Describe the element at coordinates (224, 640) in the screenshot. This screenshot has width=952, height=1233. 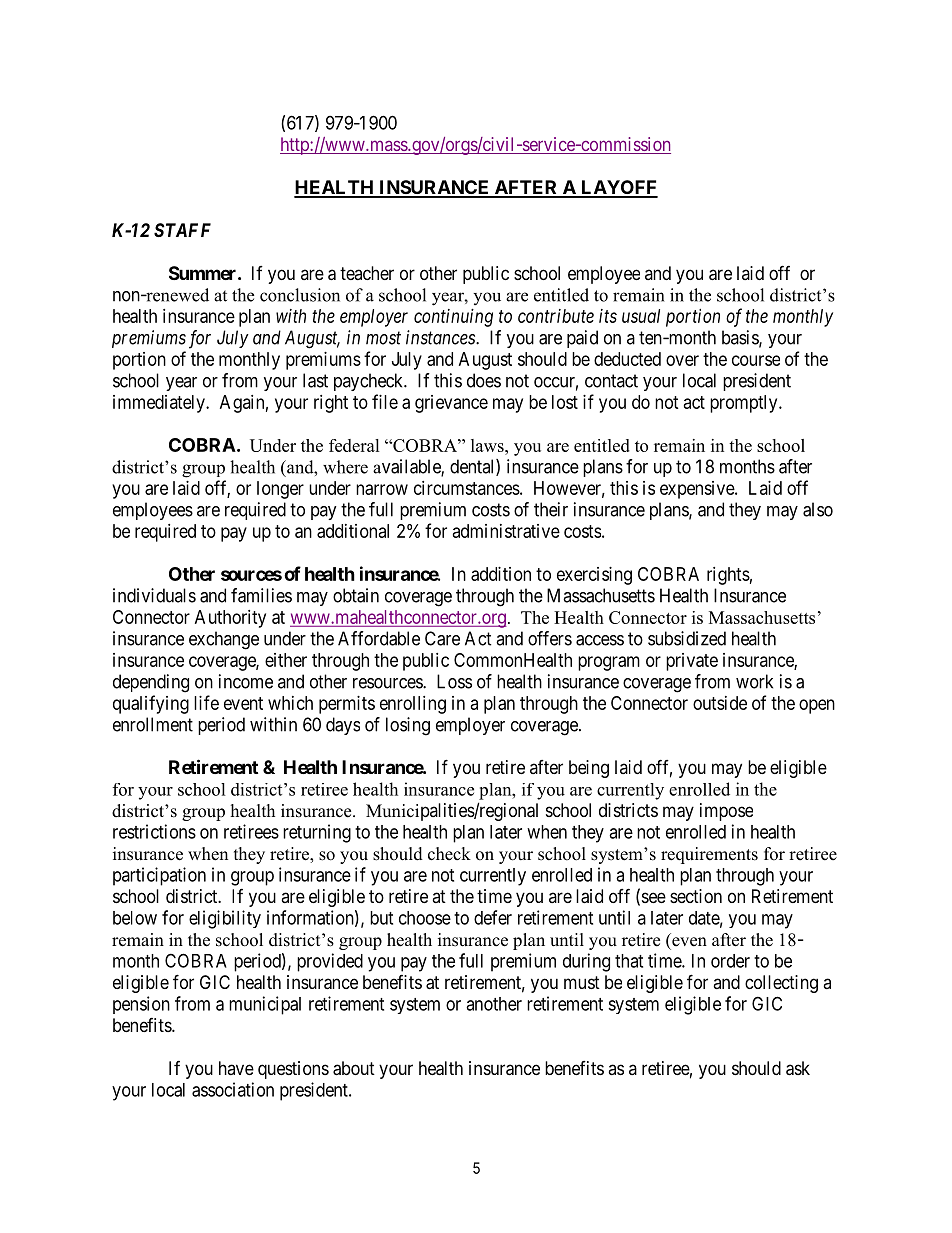
I see `exchange` at that location.
